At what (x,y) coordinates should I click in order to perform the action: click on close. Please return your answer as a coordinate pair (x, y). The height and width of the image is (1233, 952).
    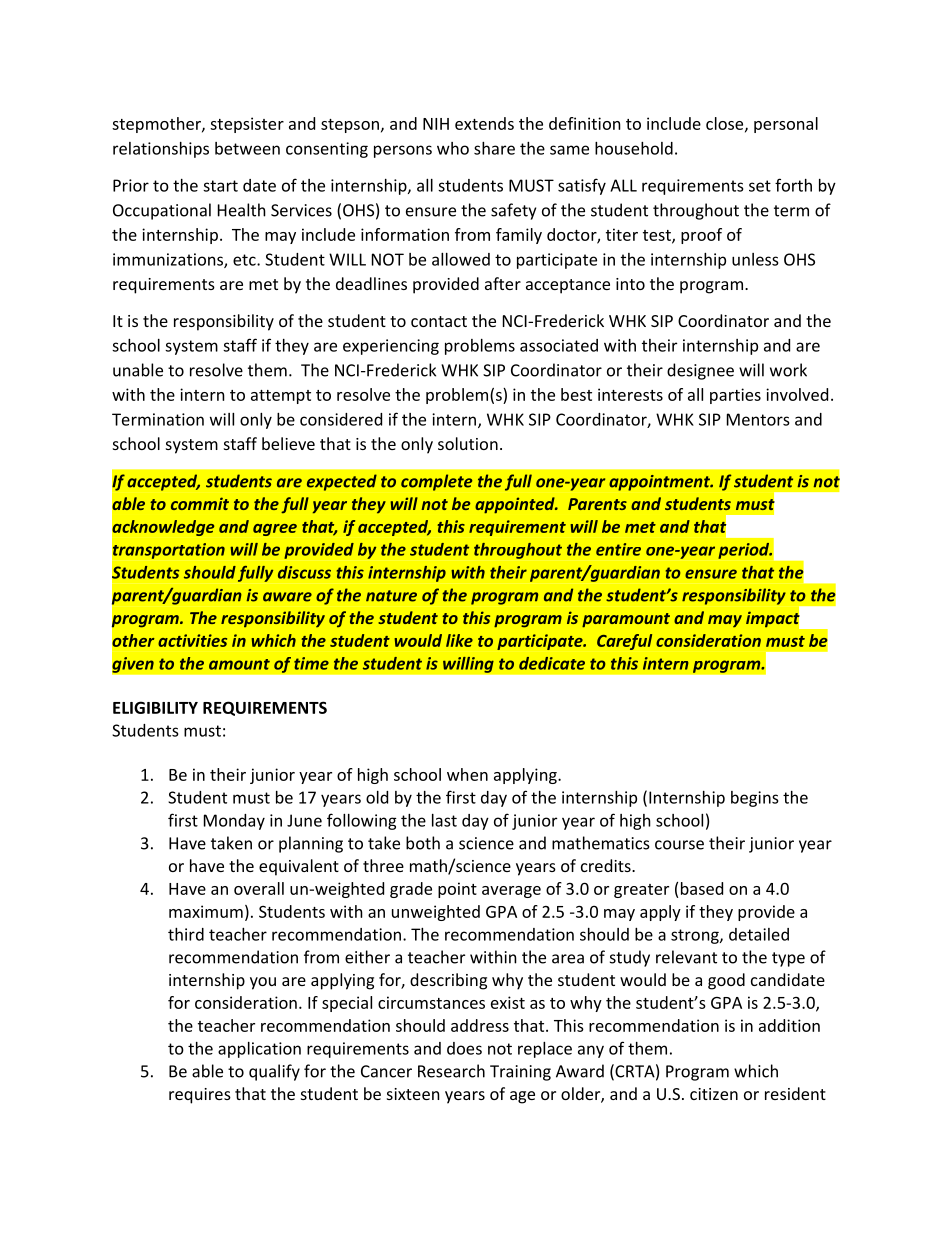
    Looking at the image, I should click on (726, 124).
